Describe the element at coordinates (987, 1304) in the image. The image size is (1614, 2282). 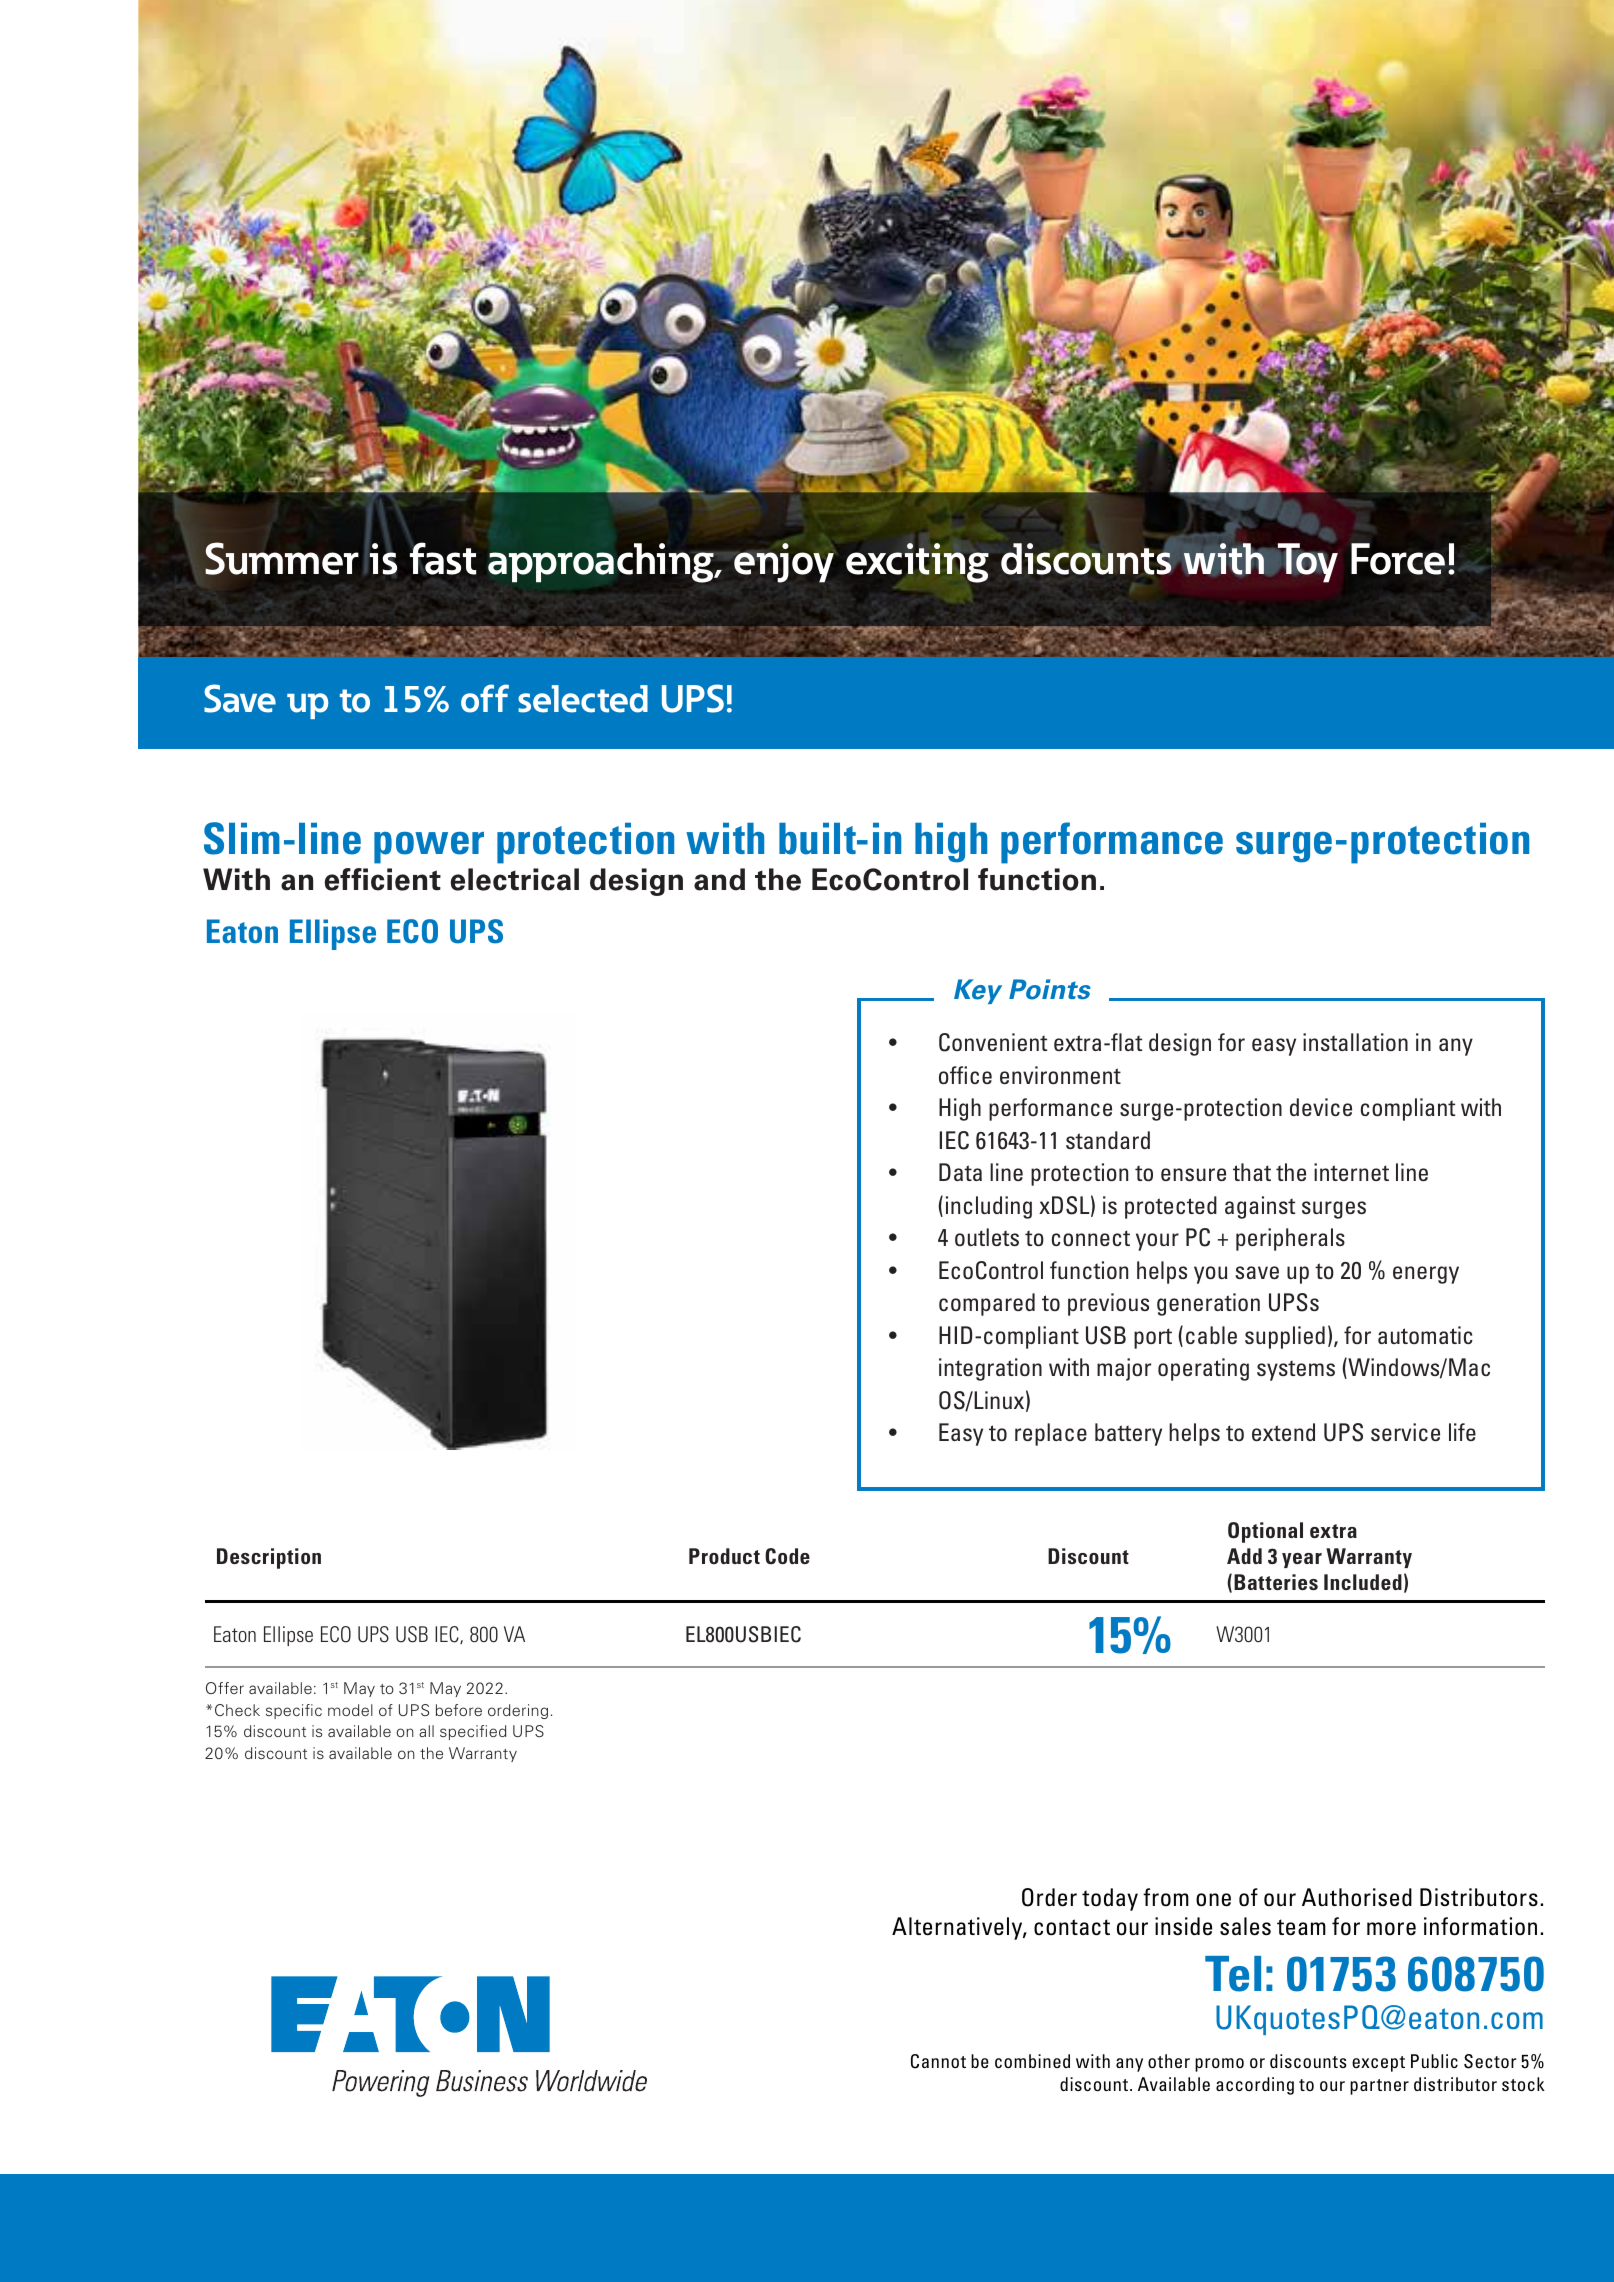
I see `compared` at that location.
